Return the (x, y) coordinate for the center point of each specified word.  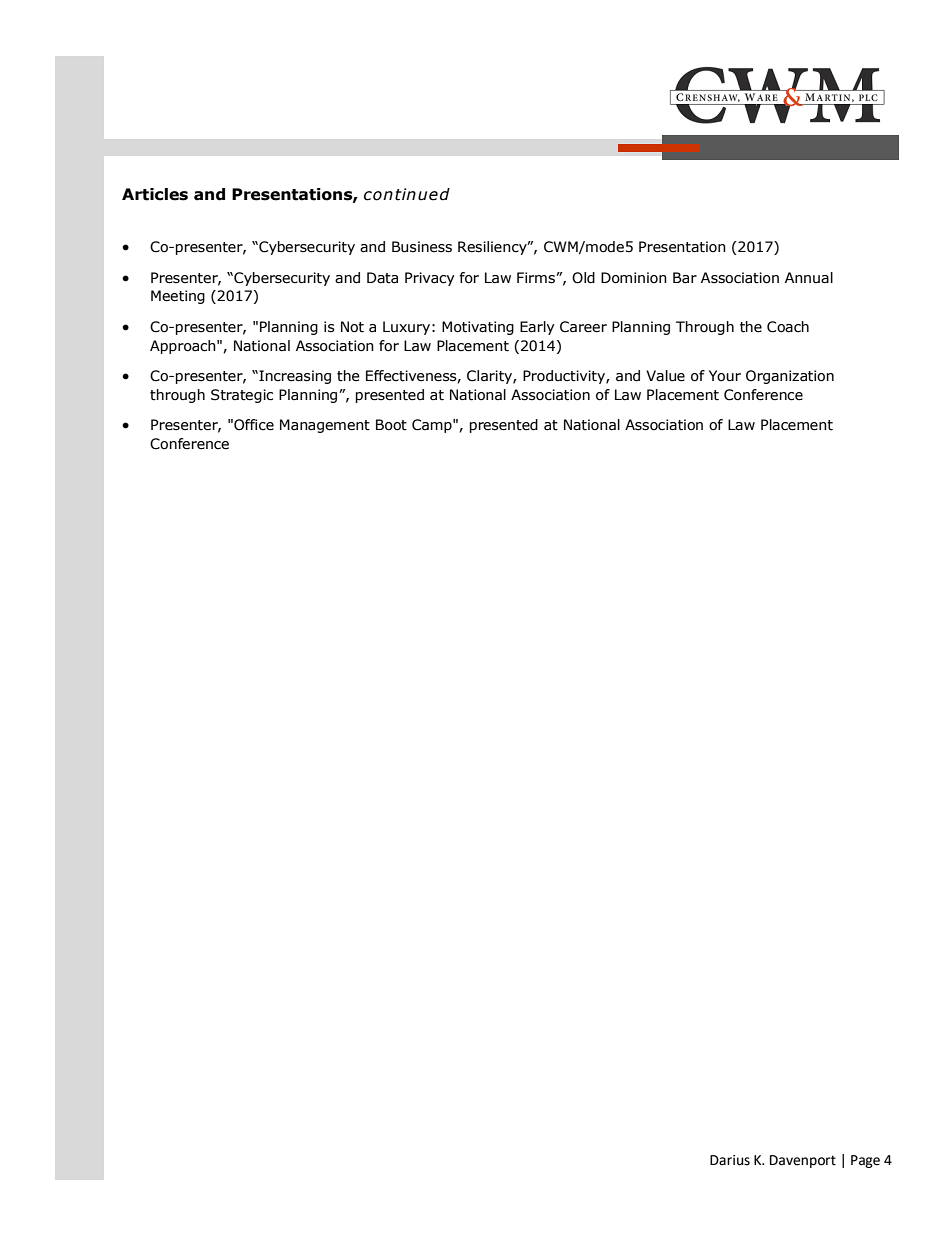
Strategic (242, 396)
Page (865, 1161)
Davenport (803, 1161)
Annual (809, 278)
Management (325, 426)
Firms (537, 278)
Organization (790, 377)
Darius (730, 1160)
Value (665, 376)
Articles (155, 194)
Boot (391, 425)
